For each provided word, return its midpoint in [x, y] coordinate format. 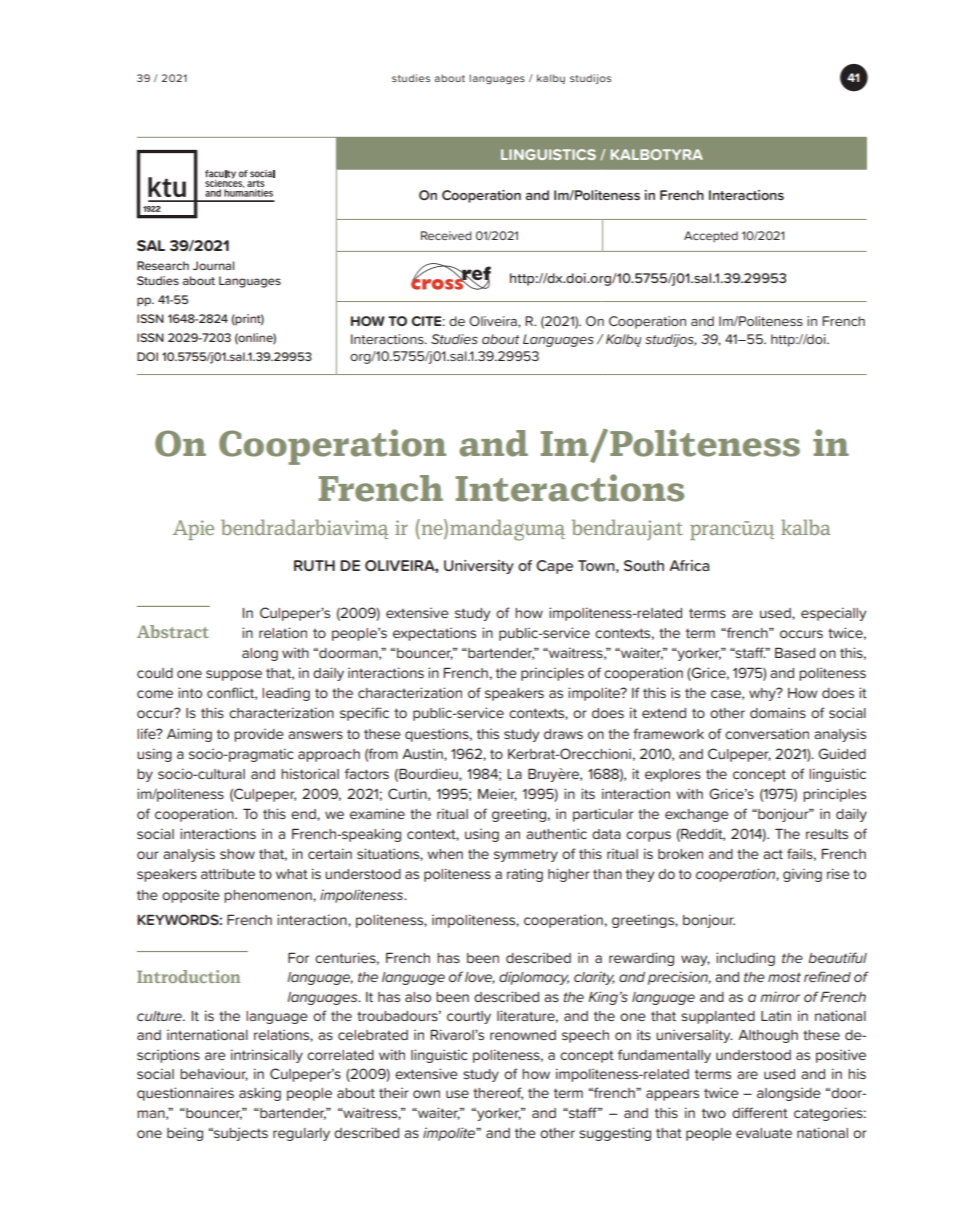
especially [833, 614]
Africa [689, 565]
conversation [767, 733]
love [480, 978]
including [745, 959]
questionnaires [185, 1094]
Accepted [711, 236]
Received [446, 235]
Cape [554, 567]
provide [259, 735]
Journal [213, 265]
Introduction [188, 976]
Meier [497, 794]
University [479, 567]
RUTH [314, 565]
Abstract [173, 631]
